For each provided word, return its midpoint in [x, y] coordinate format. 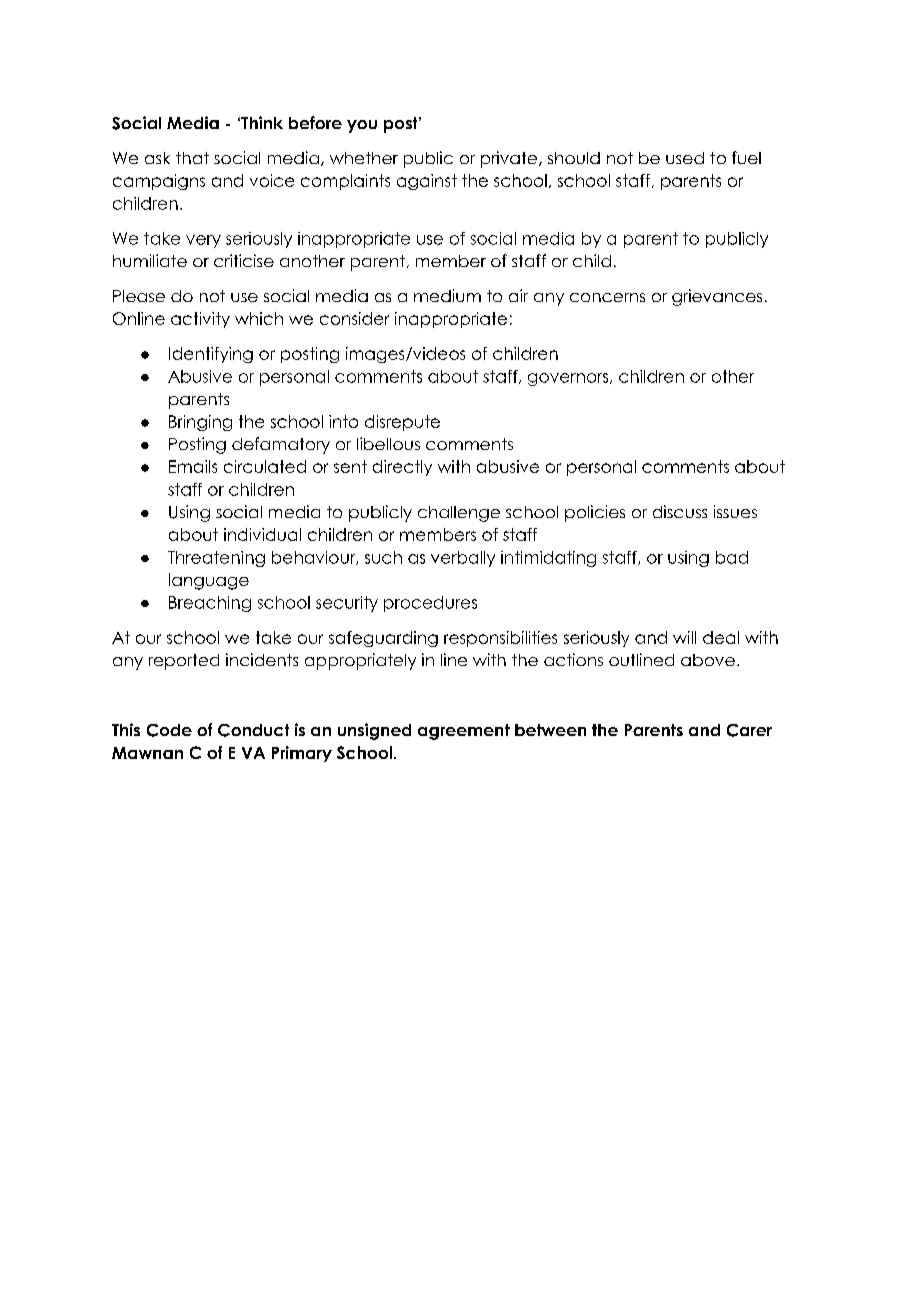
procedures [430, 604]
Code [169, 730]
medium [447, 295]
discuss [680, 511]
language [209, 581]
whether [364, 158]
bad [732, 557]
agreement [464, 732]
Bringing [200, 423]
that [192, 158]
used [685, 158]
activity [200, 320]
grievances [717, 297]
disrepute [402, 423]
